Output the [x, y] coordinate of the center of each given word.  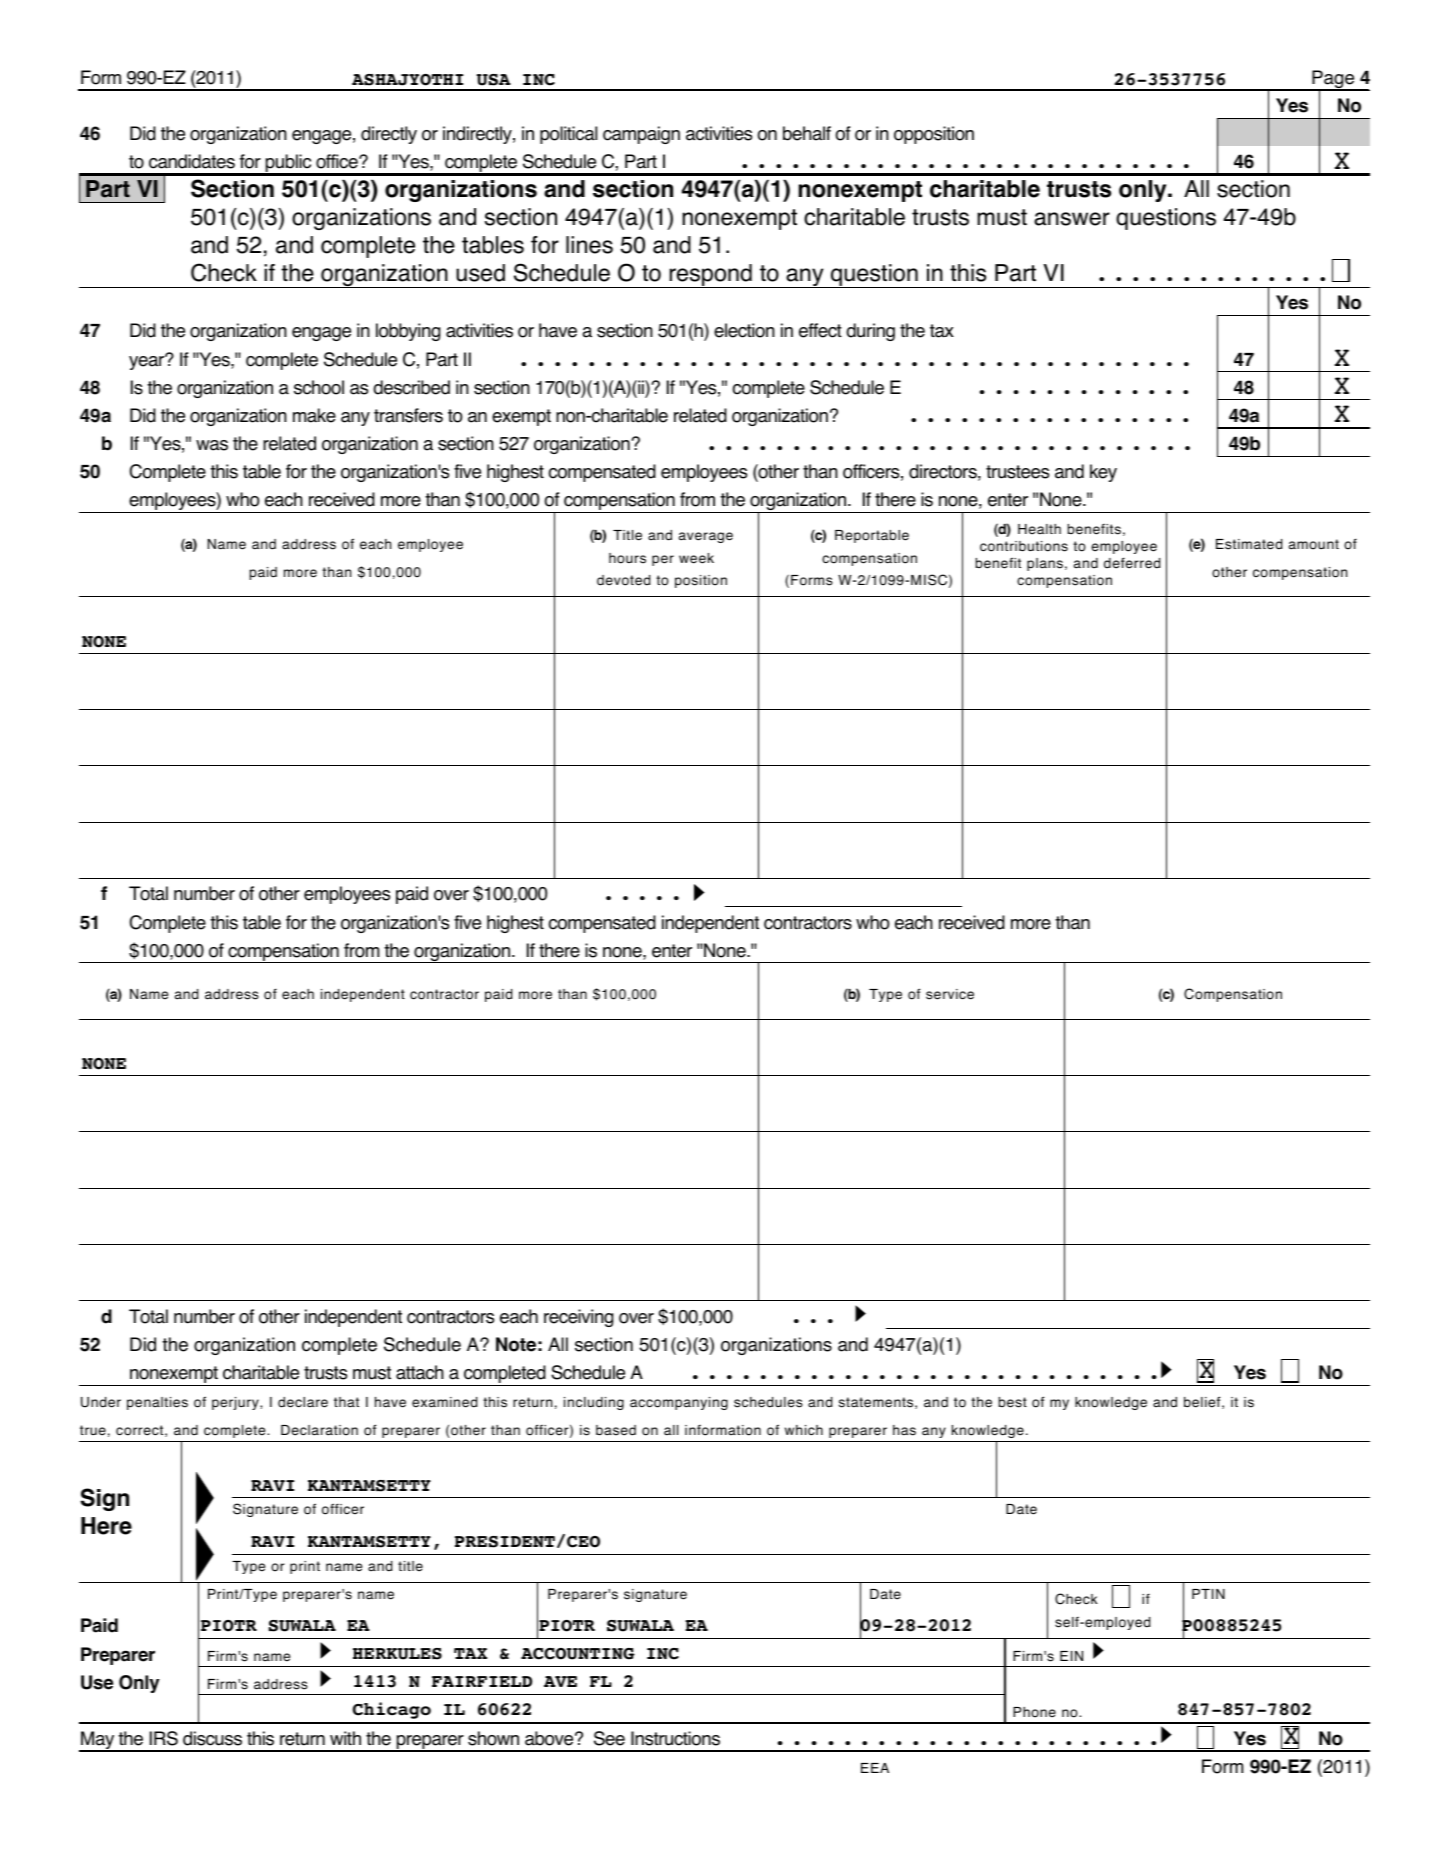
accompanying [679, 1403]
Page [1333, 80]
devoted [623, 580]
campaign [641, 135]
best [1013, 1402]
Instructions [675, 1738]
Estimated [1249, 544]
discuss [212, 1738]
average [706, 537]
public [289, 164]
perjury [236, 1403]
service [950, 994]
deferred [1132, 563]
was [212, 445]
